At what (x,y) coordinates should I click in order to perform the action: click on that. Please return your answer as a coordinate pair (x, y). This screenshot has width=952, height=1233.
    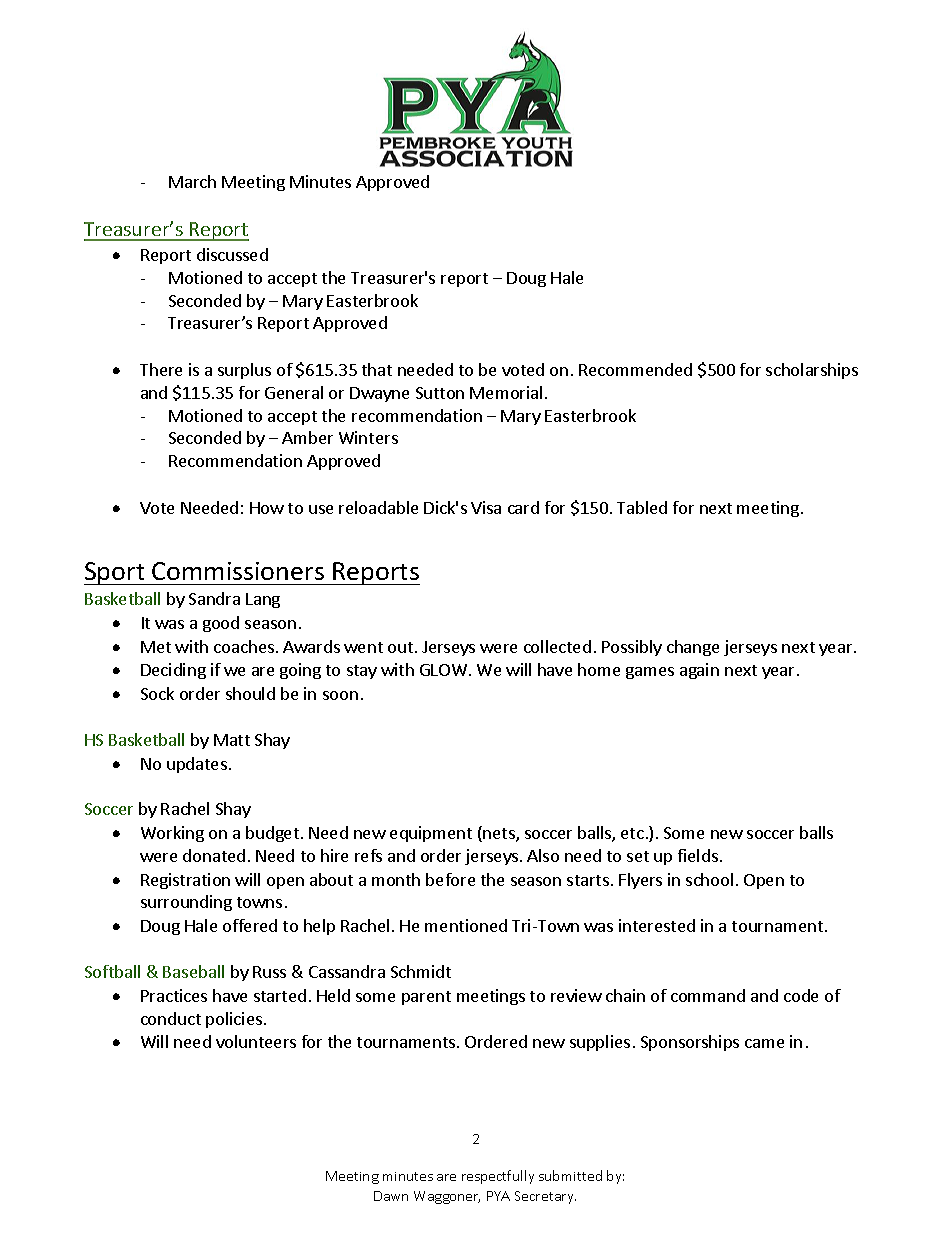
    Looking at the image, I should click on (377, 369).
